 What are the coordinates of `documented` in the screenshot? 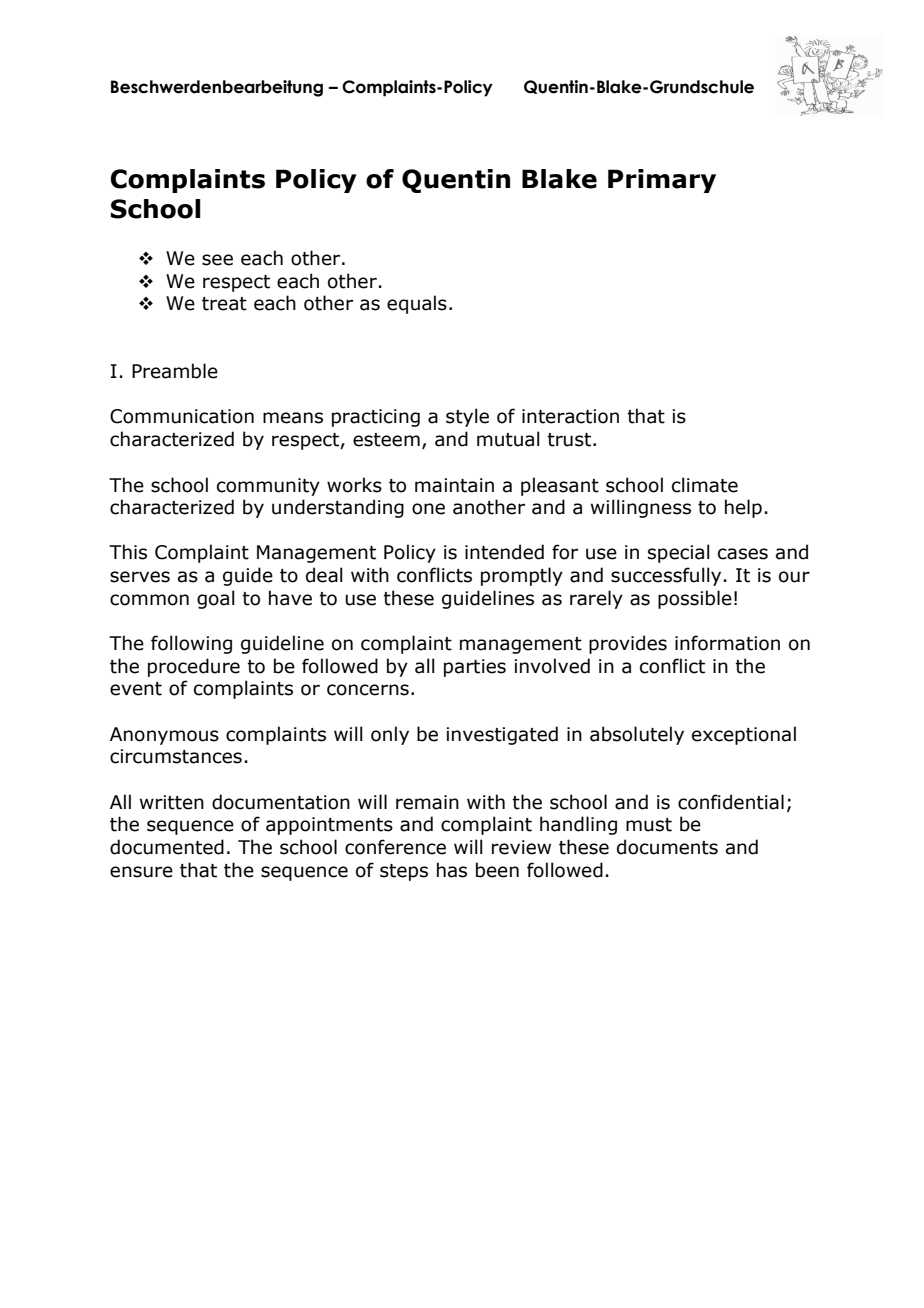 It's located at (167, 847).
